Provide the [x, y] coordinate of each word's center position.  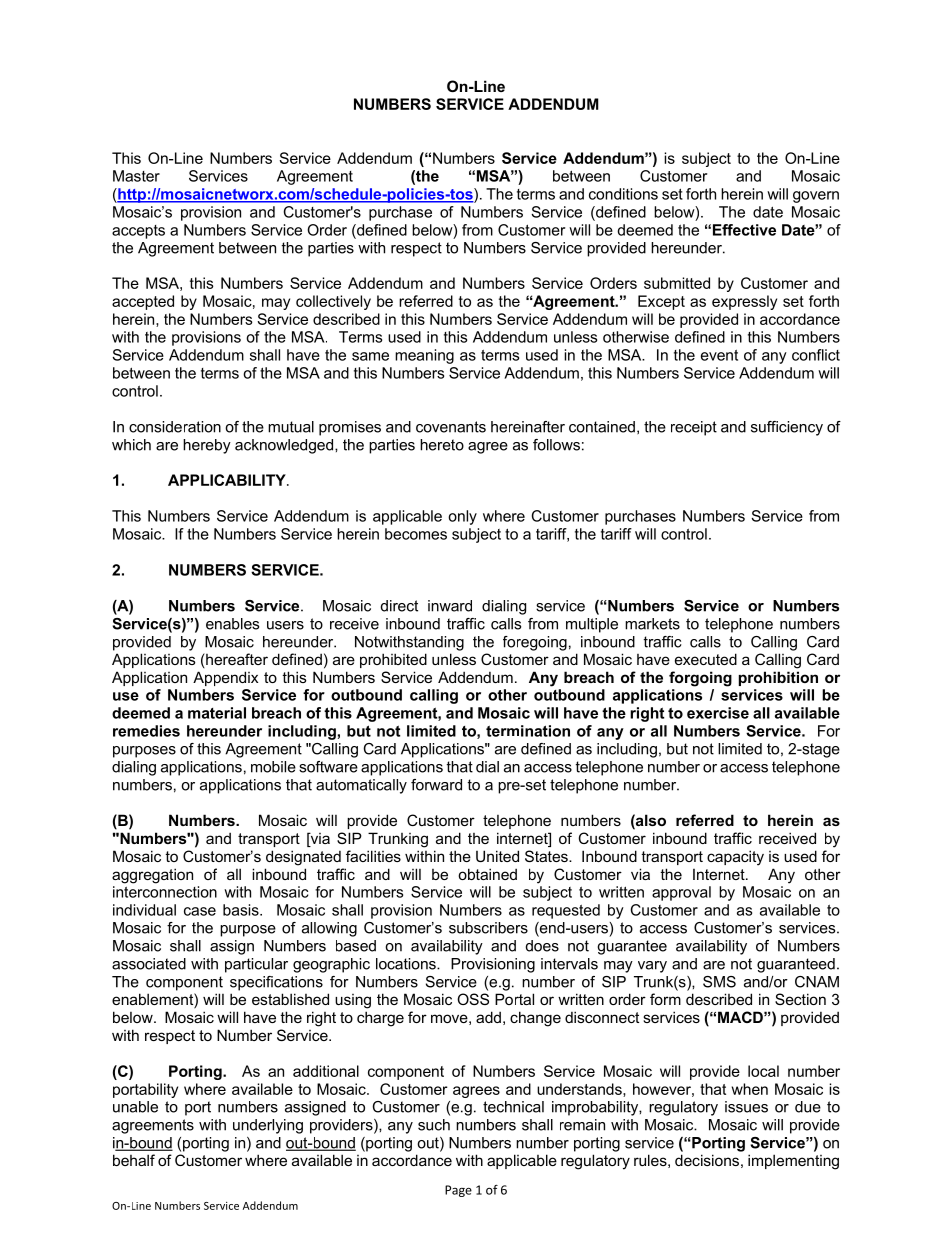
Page [458, 1191]
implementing [793, 1162]
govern [816, 197]
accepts [138, 232]
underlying [268, 1126]
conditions [623, 194]
